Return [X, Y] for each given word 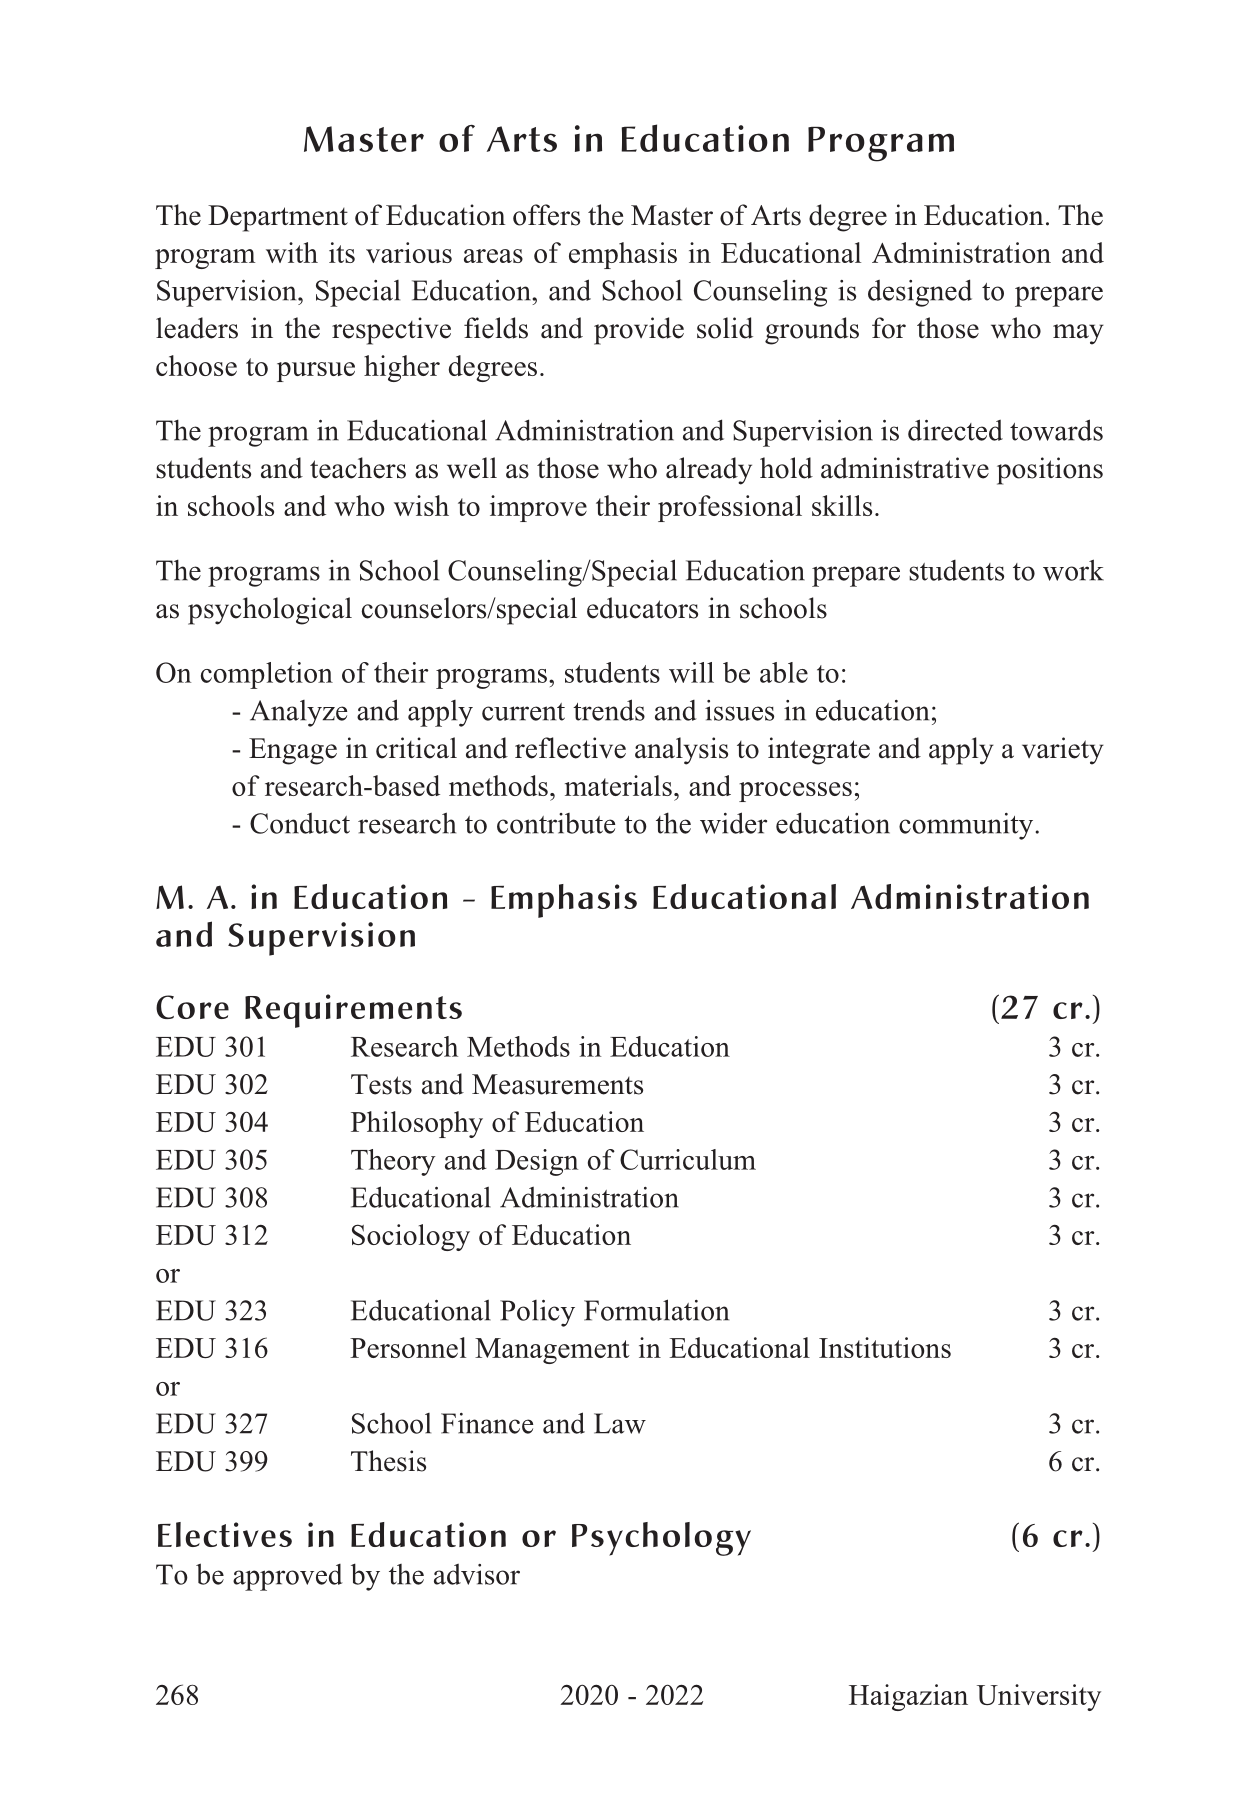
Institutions [885, 1347]
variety [1063, 751]
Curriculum [688, 1159]
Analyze [298, 713]
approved [288, 1577]
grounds [812, 331]
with [292, 252]
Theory [393, 1162]
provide [639, 331]
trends [609, 710]
